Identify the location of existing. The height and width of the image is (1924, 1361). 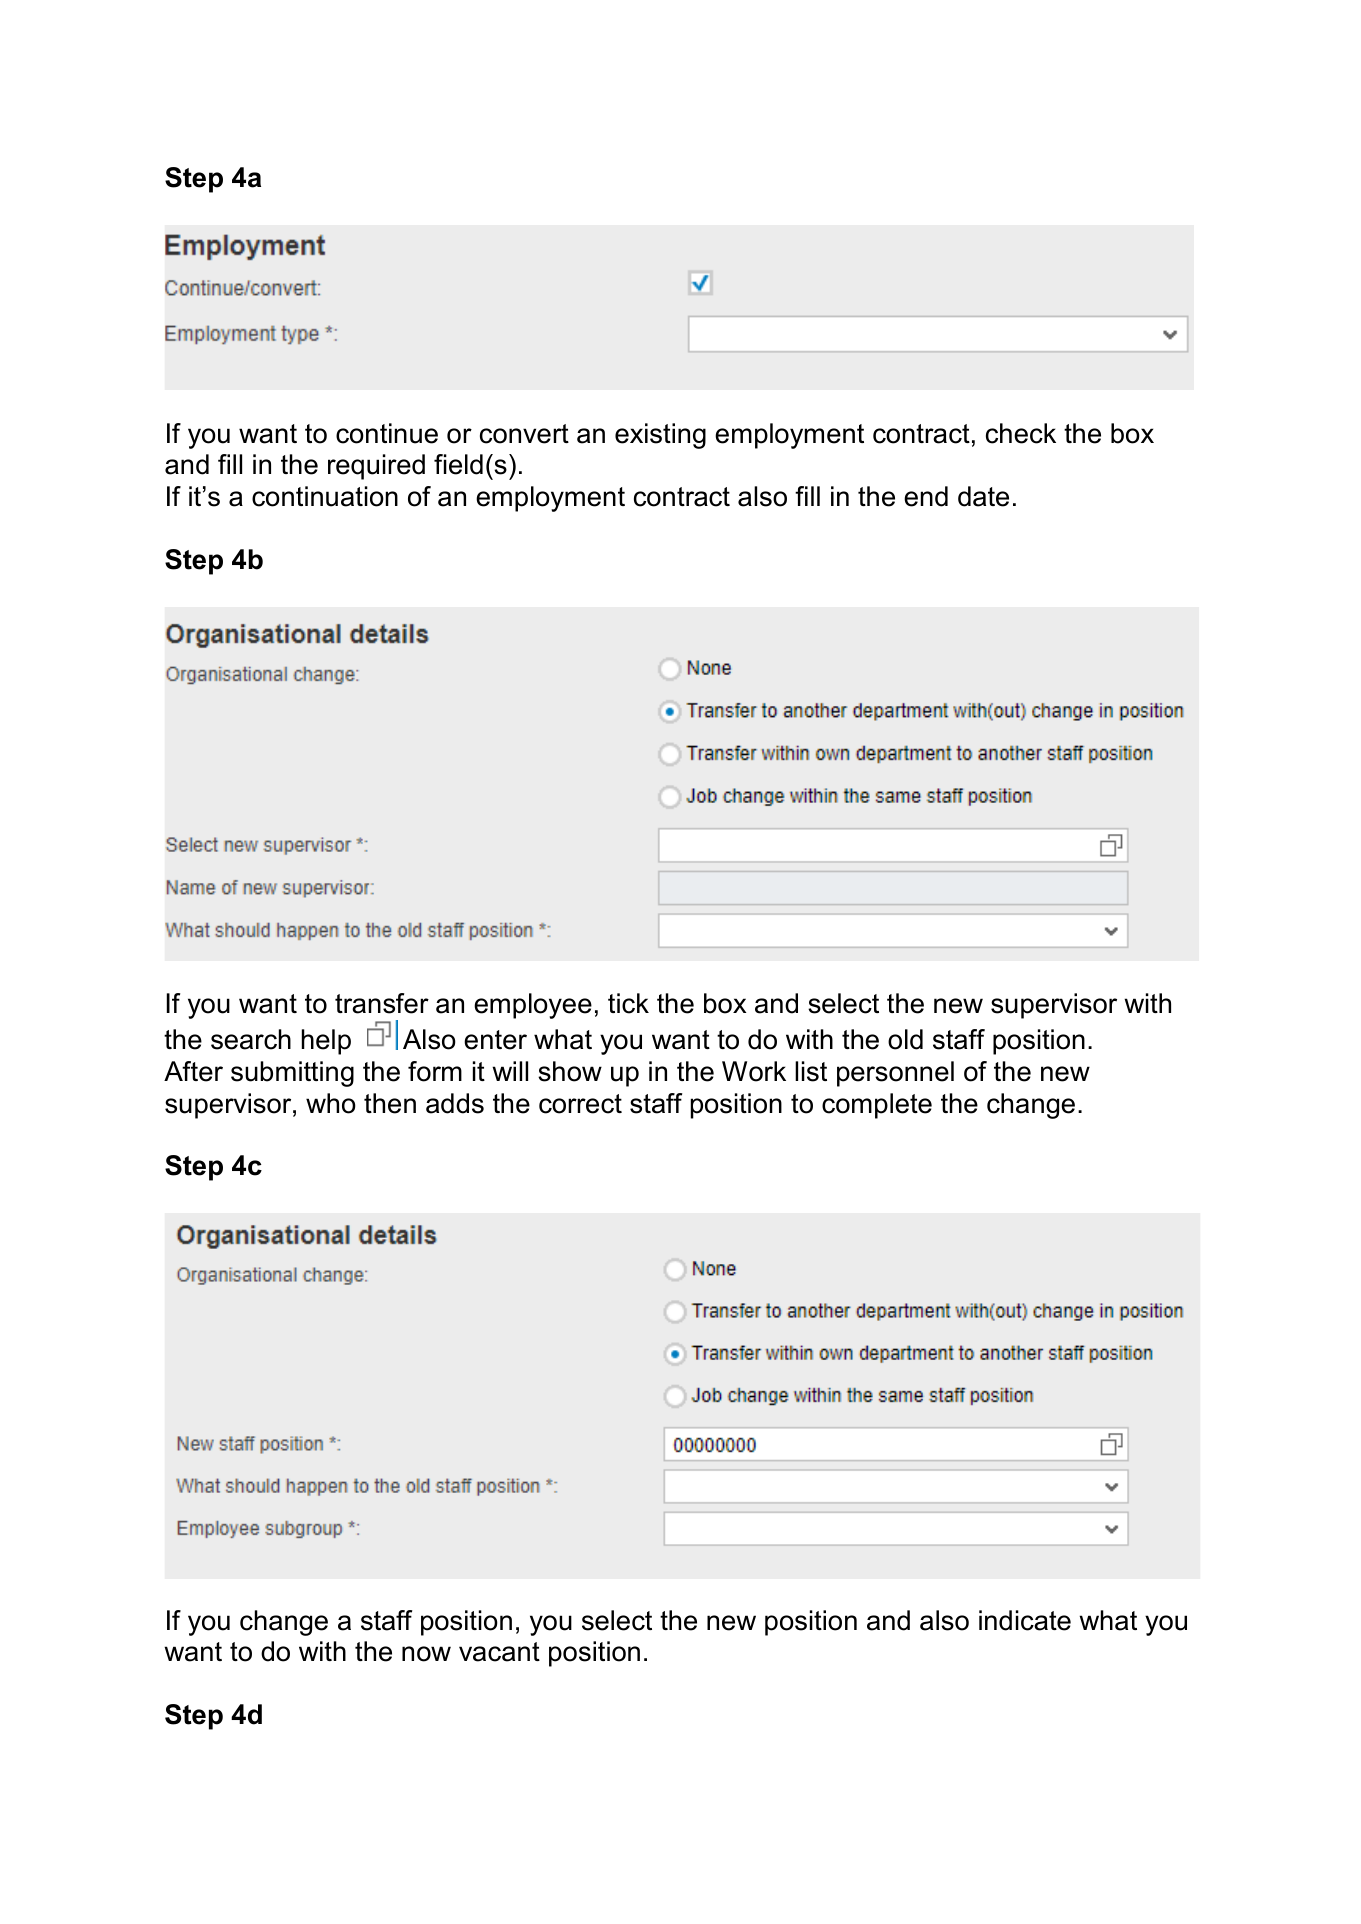
(660, 436).
